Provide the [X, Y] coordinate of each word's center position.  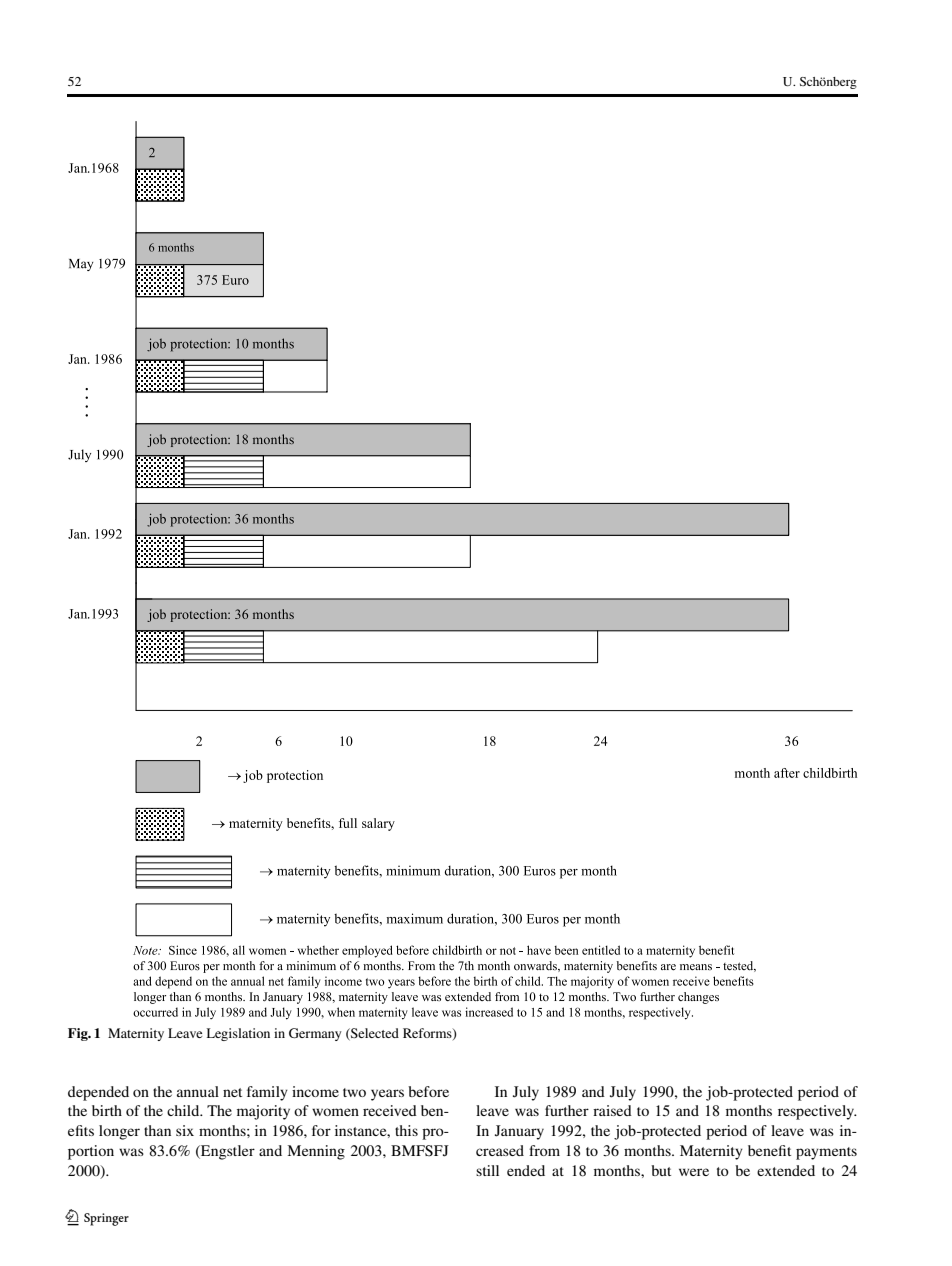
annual [198, 1091]
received [390, 1110]
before [428, 1091]
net [232, 1092]
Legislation [238, 1034]
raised [612, 1110]
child [184, 1110]
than [157, 1130]
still [487, 1170]
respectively [817, 1112]
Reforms [428, 1034]
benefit [769, 1150]
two [354, 1092]
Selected [374, 1034]
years [387, 1095]
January [519, 1132]
